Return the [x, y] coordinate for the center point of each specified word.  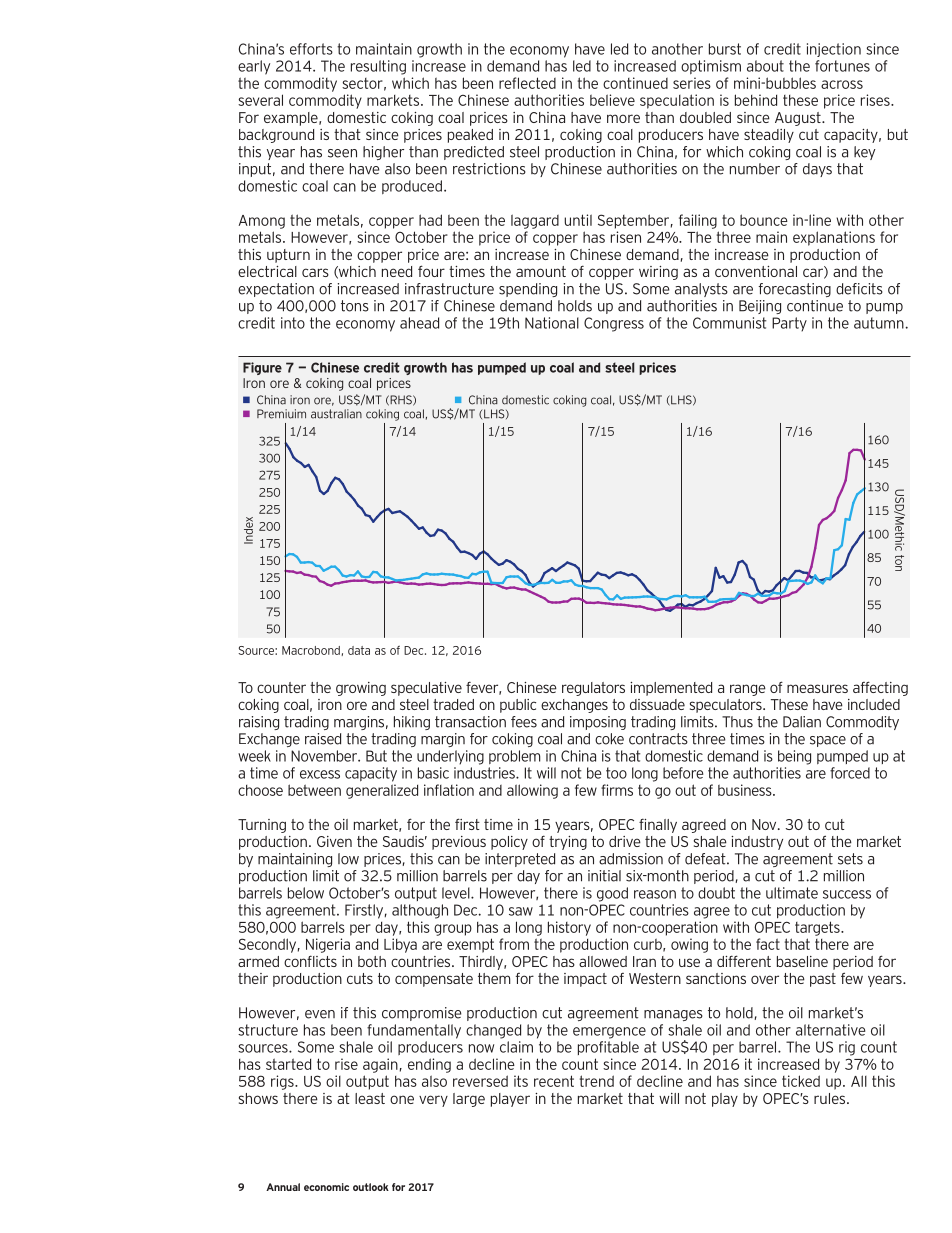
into [293, 323]
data [359, 650]
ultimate [792, 893]
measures [817, 688]
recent [554, 1081]
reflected [527, 83]
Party [789, 324]
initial [604, 876]
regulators [593, 689]
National [552, 323]
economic [326, 1187]
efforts [311, 49]
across [842, 84]
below [306, 893]
